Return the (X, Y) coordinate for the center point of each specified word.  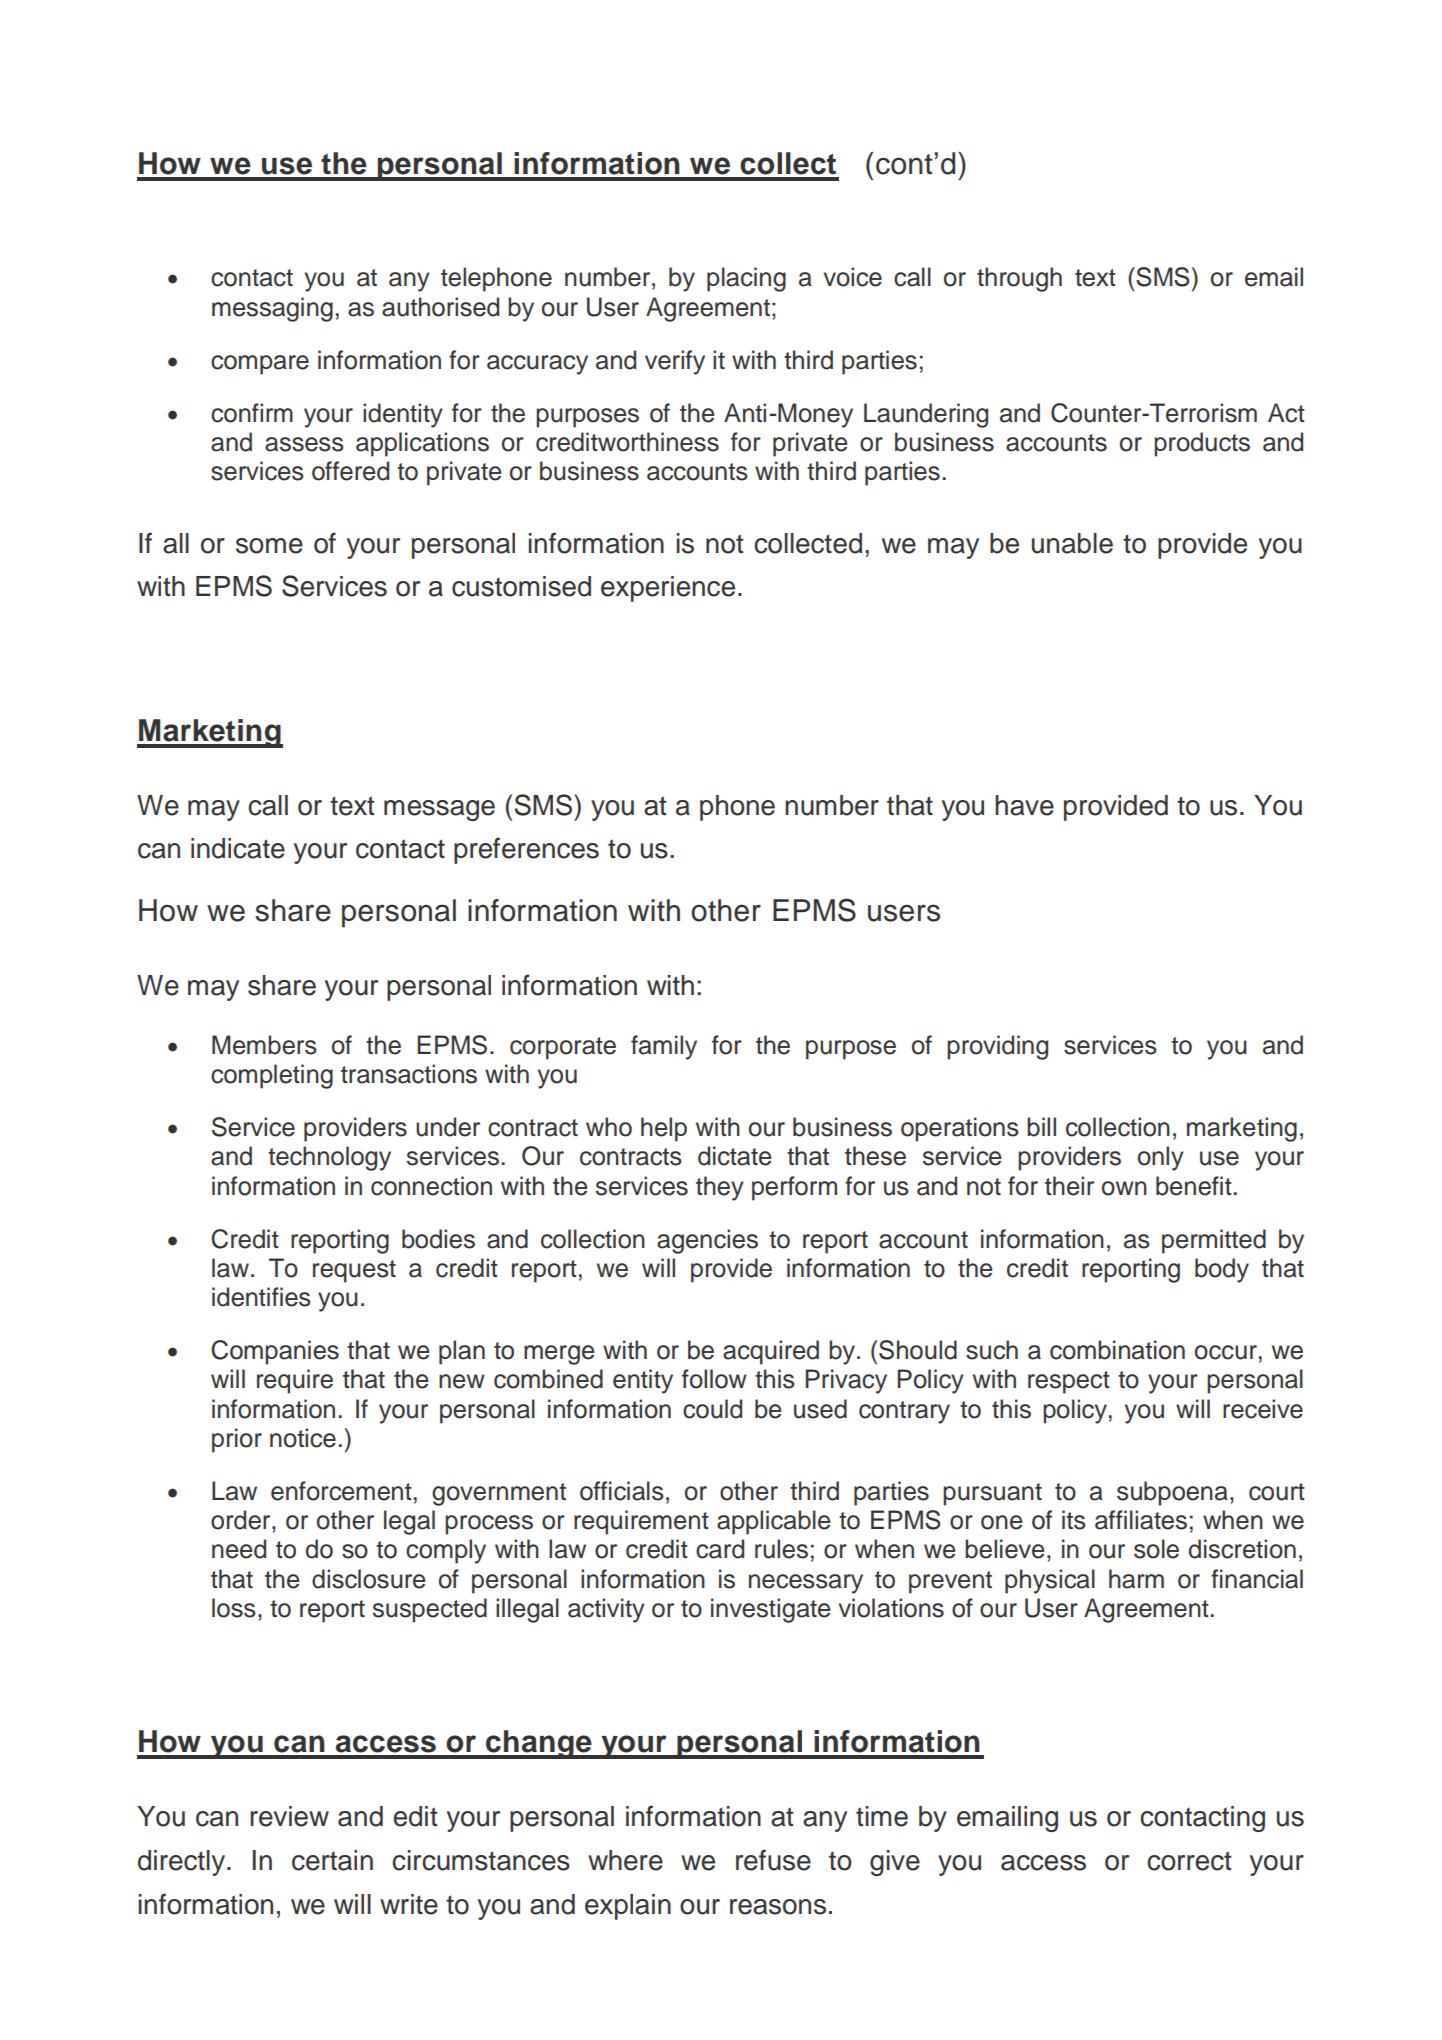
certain (332, 1860)
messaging (272, 309)
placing (746, 279)
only (1161, 1158)
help (664, 1129)
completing (272, 1076)
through (1019, 279)
